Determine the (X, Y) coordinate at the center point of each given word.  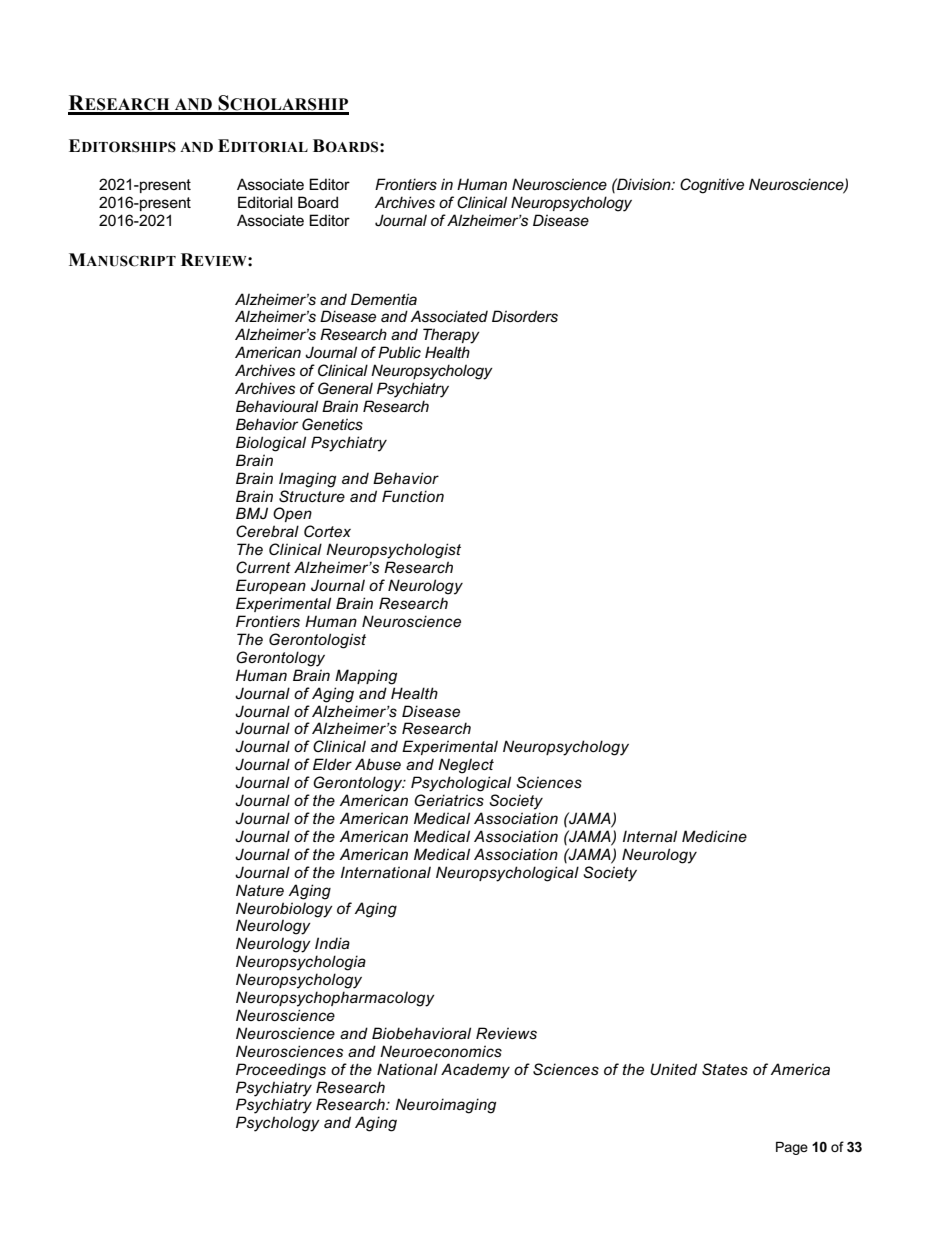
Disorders (525, 316)
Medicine (714, 836)
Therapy (451, 336)
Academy (475, 1071)
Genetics (332, 424)
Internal (650, 836)
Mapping (366, 677)
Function (413, 496)
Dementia (384, 299)
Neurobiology (284, 910)
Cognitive (712, 186)
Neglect (466, 766)
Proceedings (281, 1071)
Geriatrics (449, 800)
